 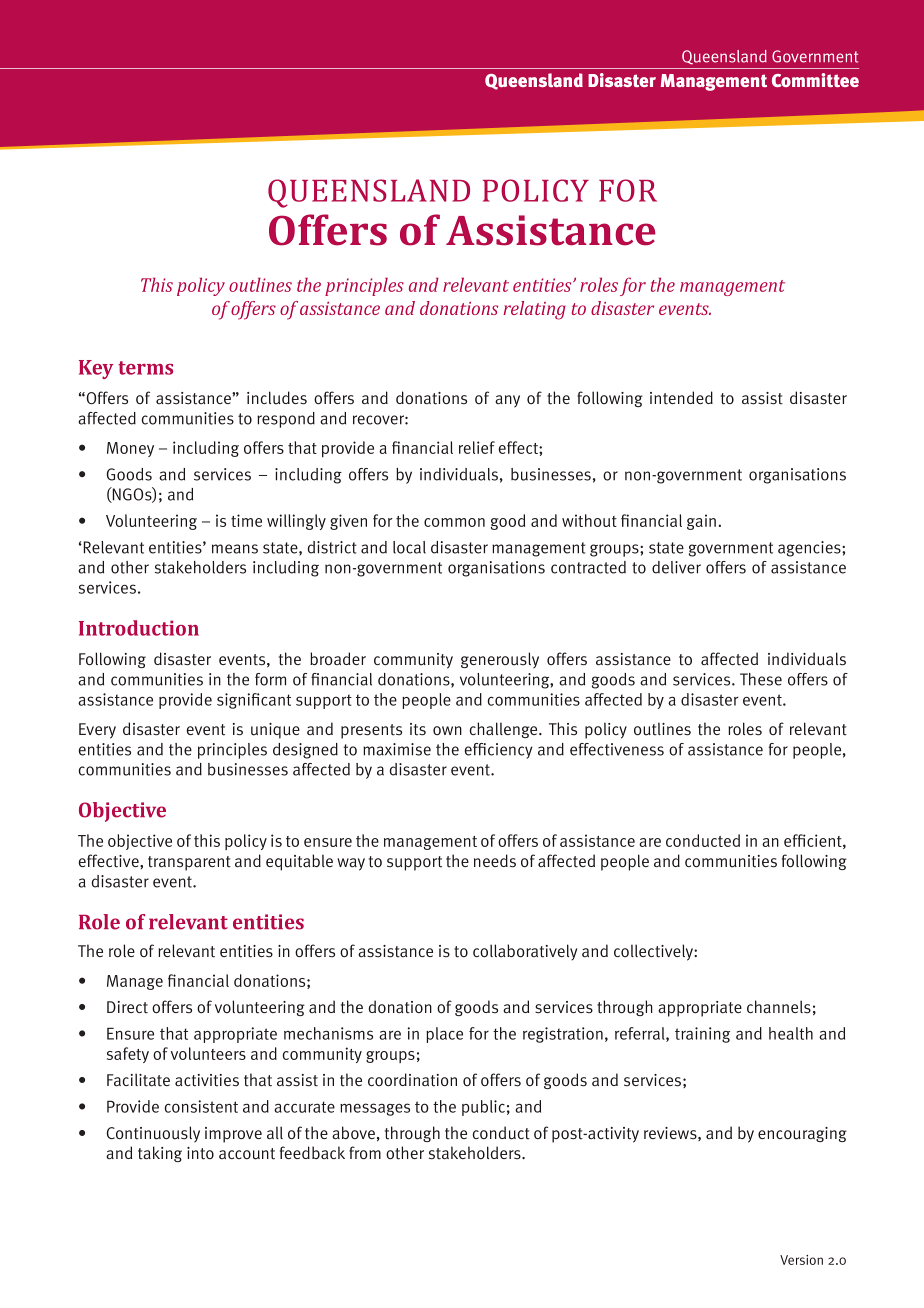 What do you see at coordinates (761, 679) in the page?
I see `These` at bounding box center [761, 679].
